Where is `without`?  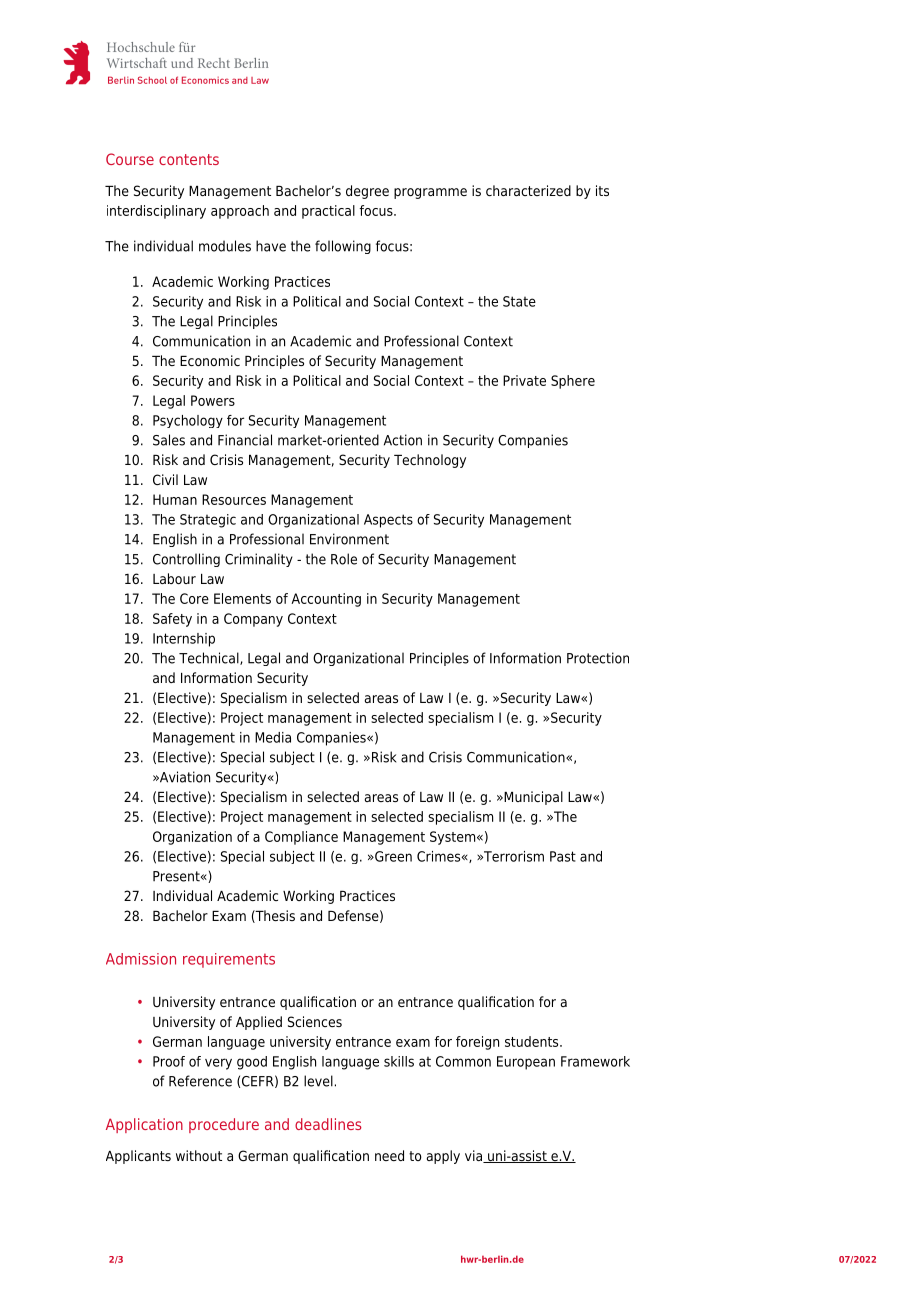 without is located at coordinates (199, 1155).
